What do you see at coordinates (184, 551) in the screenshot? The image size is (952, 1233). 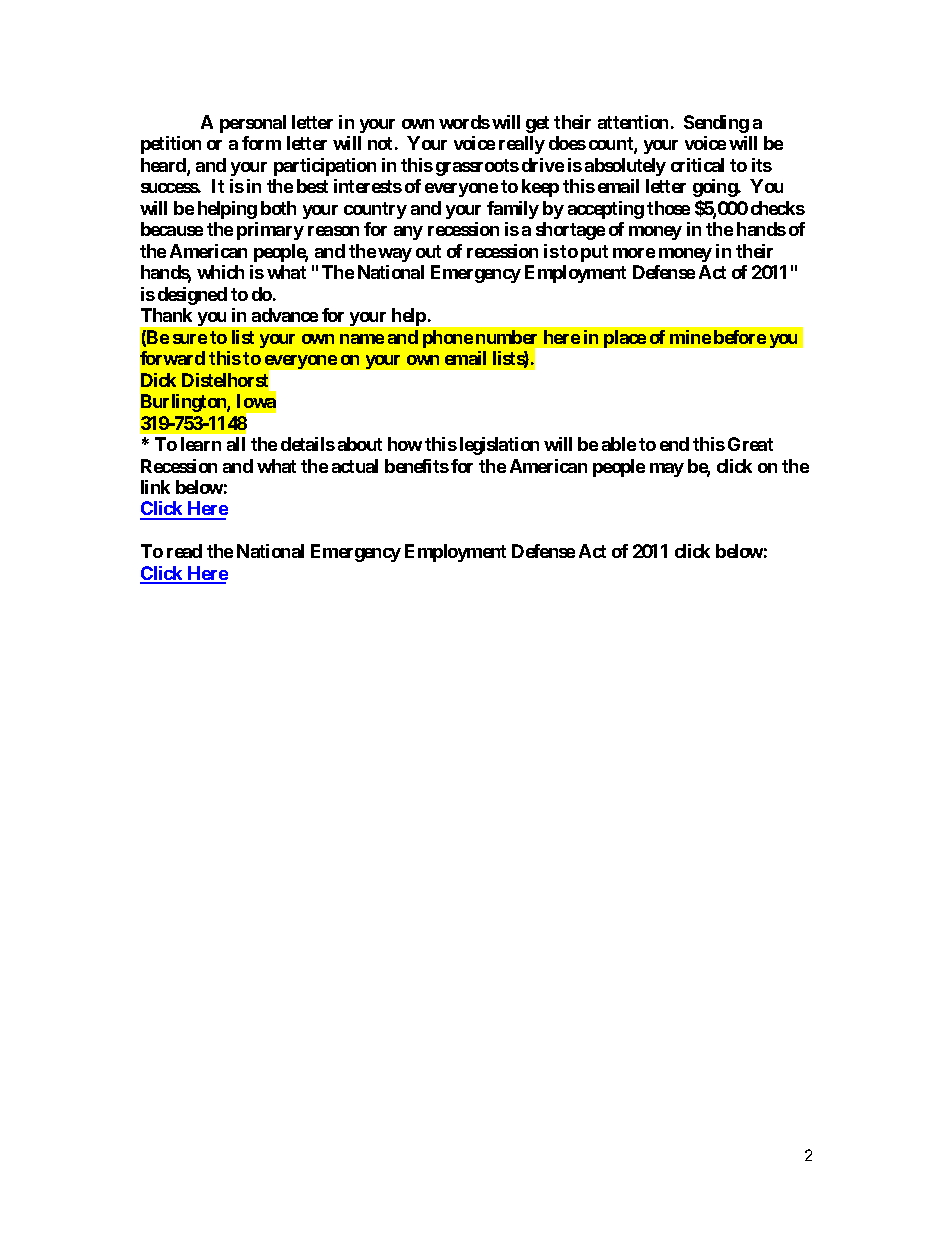 I see `read` at bounding box center [184, 551].
